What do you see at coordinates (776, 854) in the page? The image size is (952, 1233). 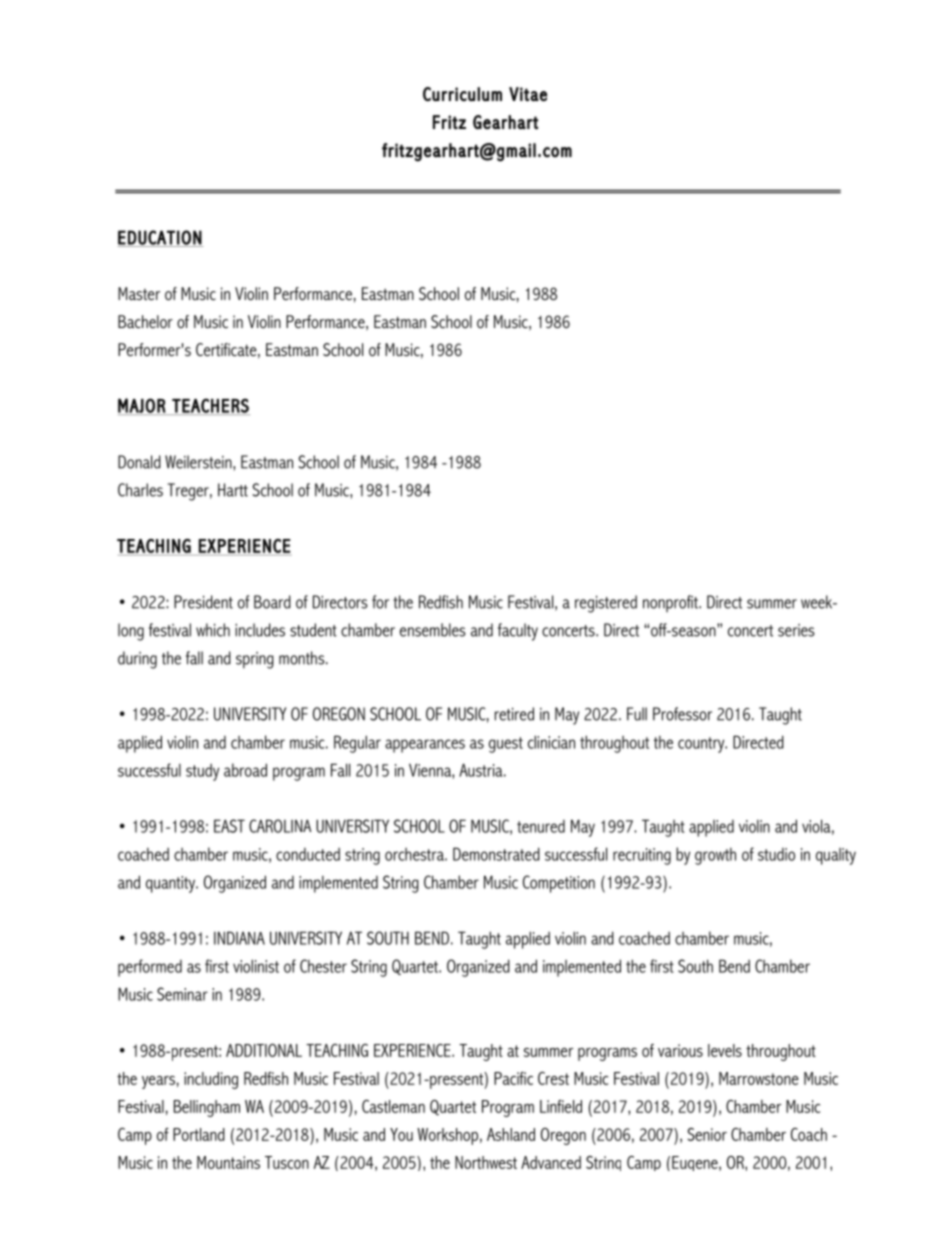 I see `studio` at bounding box center [776, 854].
